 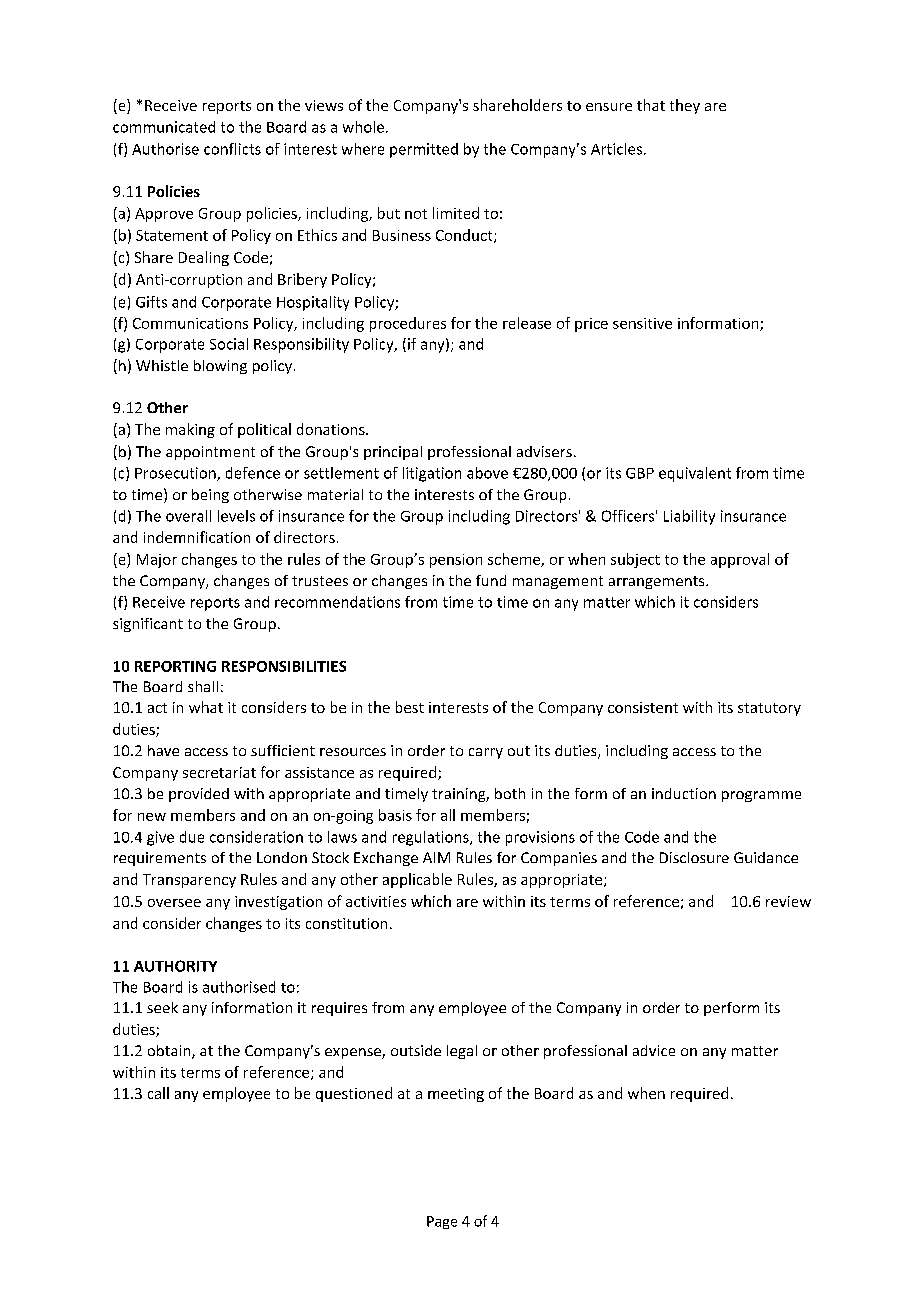 I want to click on carry, so click(x=486, y=753).
